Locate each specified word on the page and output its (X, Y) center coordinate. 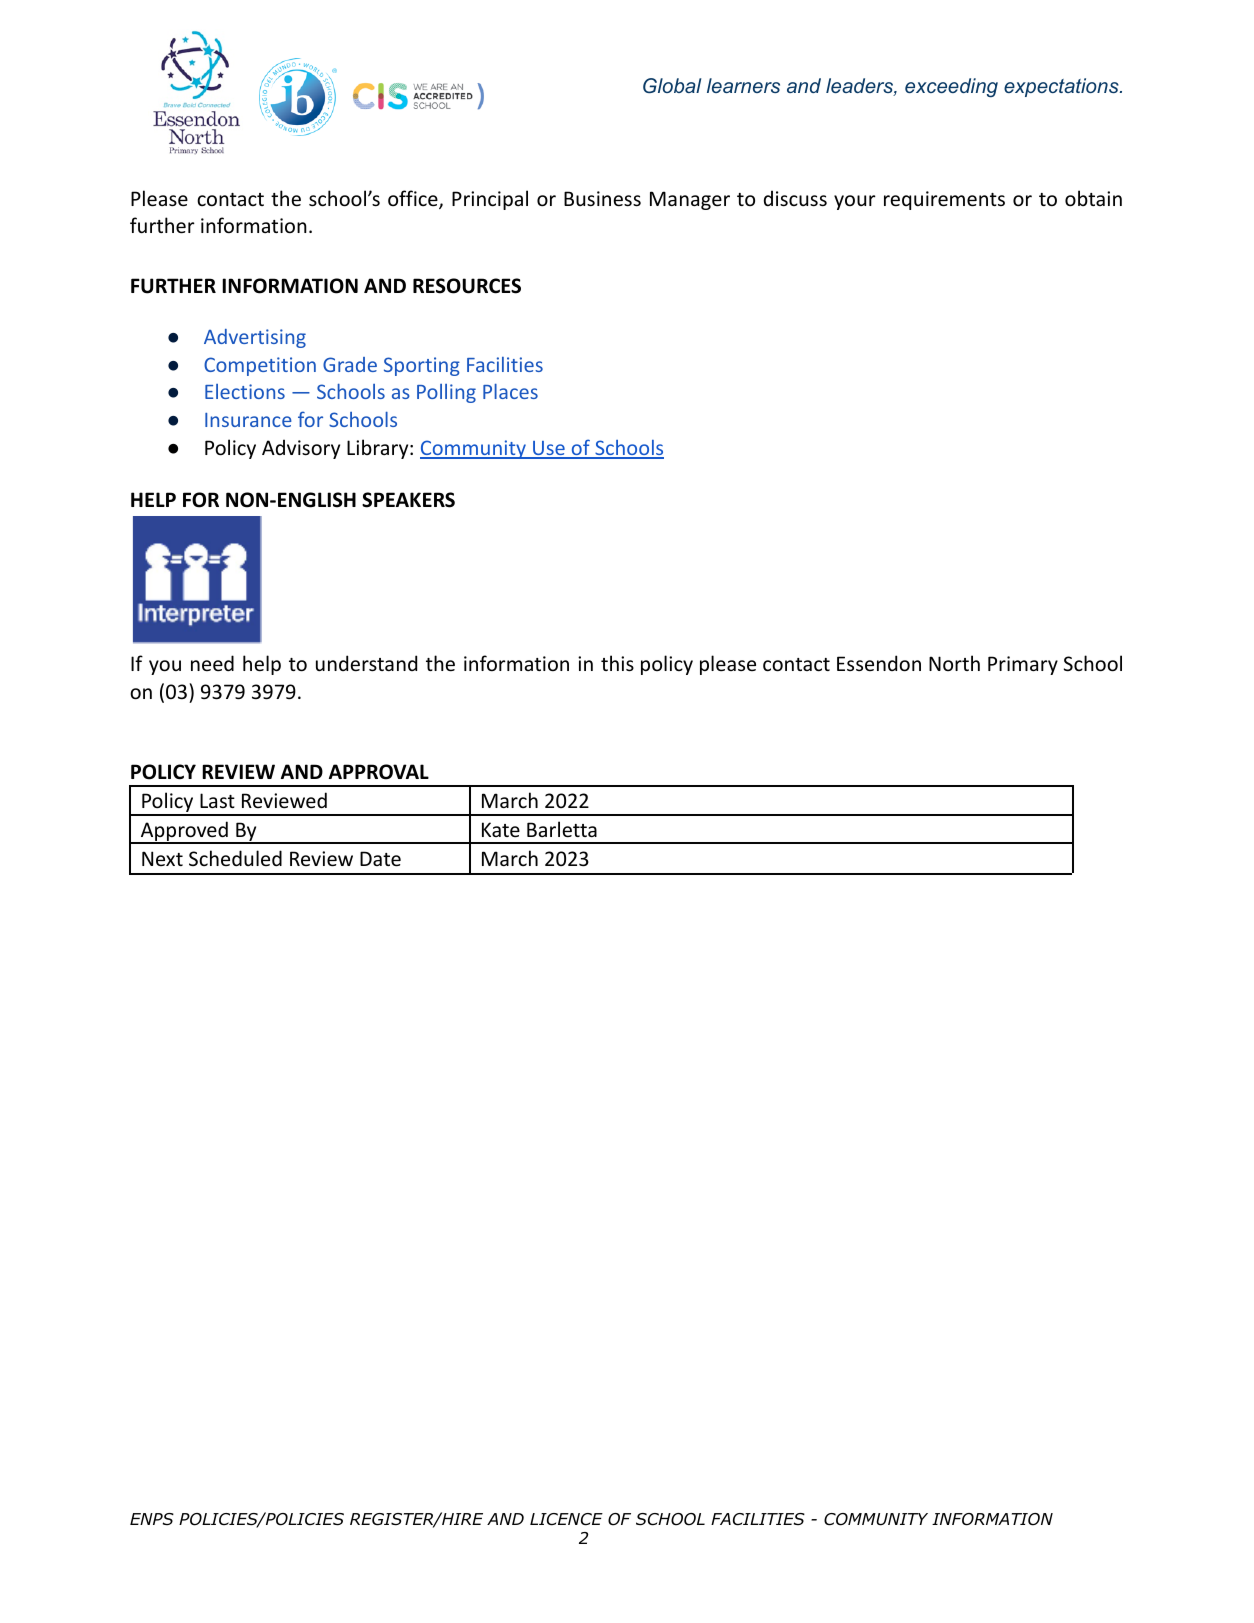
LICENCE (566, 1519)
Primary (1023, 665)
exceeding (951, 88)
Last (217, 800)
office (414, 199)
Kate (501, 830)
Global (672, 85)
